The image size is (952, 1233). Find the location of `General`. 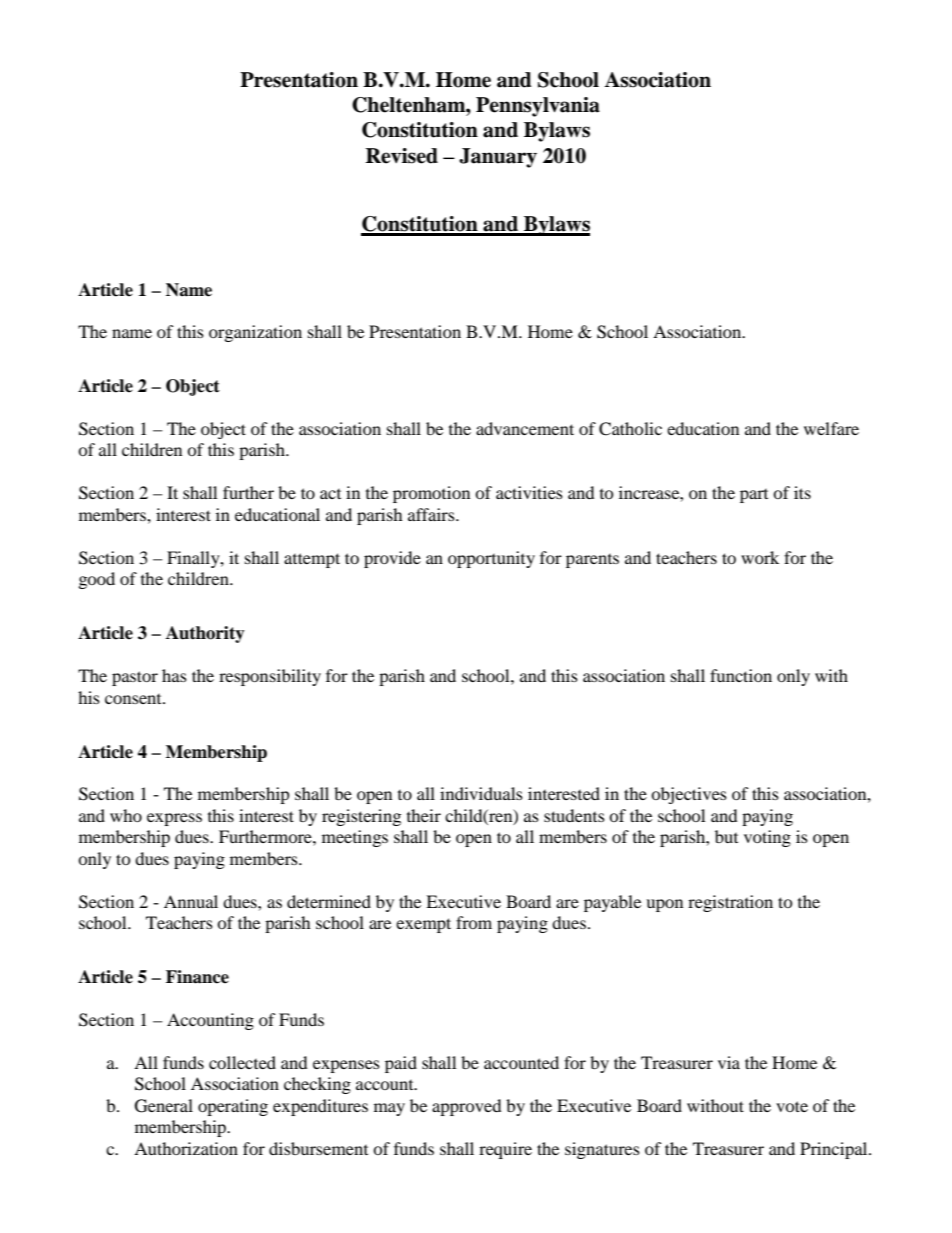

General is located at coordinates (164, 1106).
